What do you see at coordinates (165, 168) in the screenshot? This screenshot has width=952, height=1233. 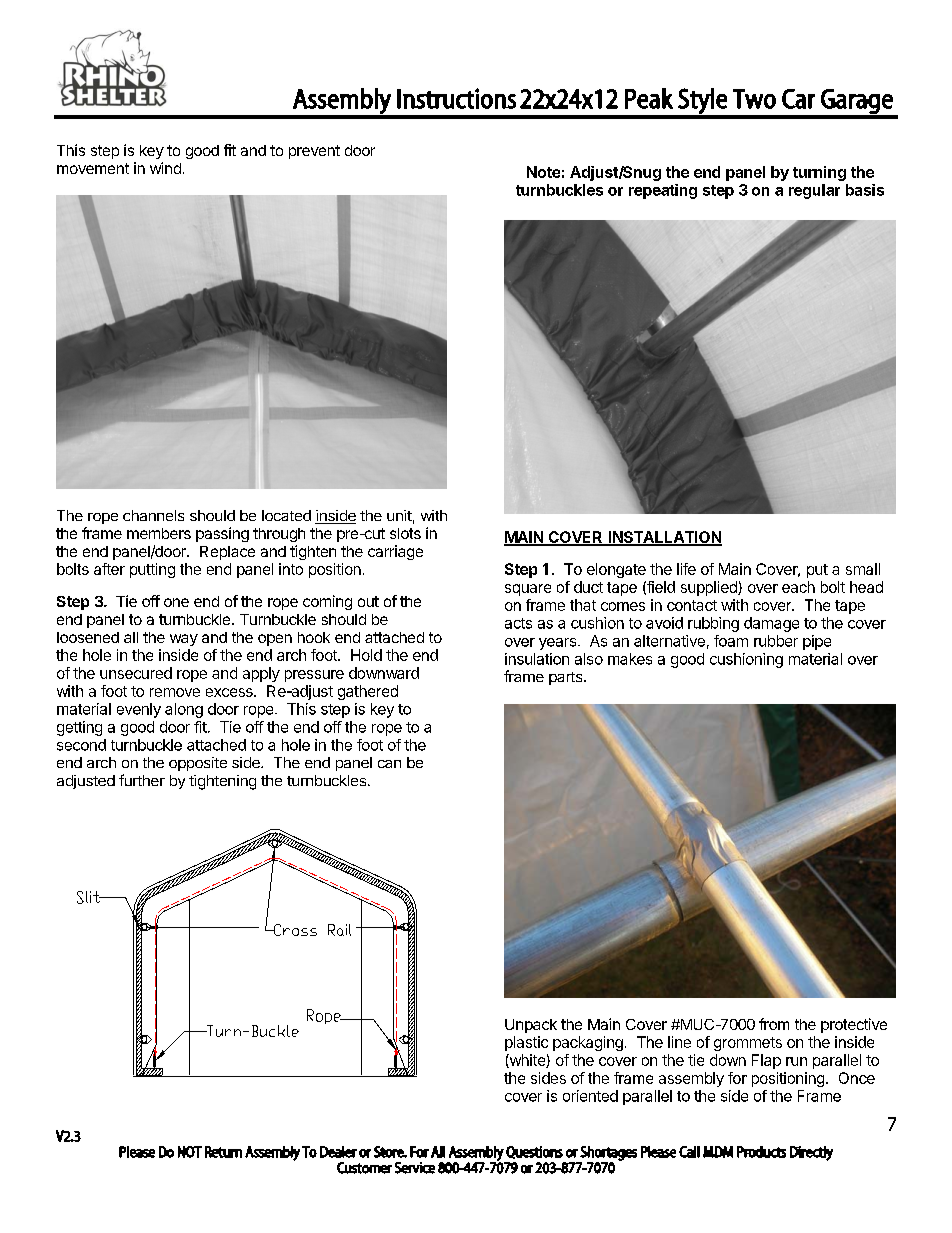 I see `wind` at bounding box center [165, 168].
